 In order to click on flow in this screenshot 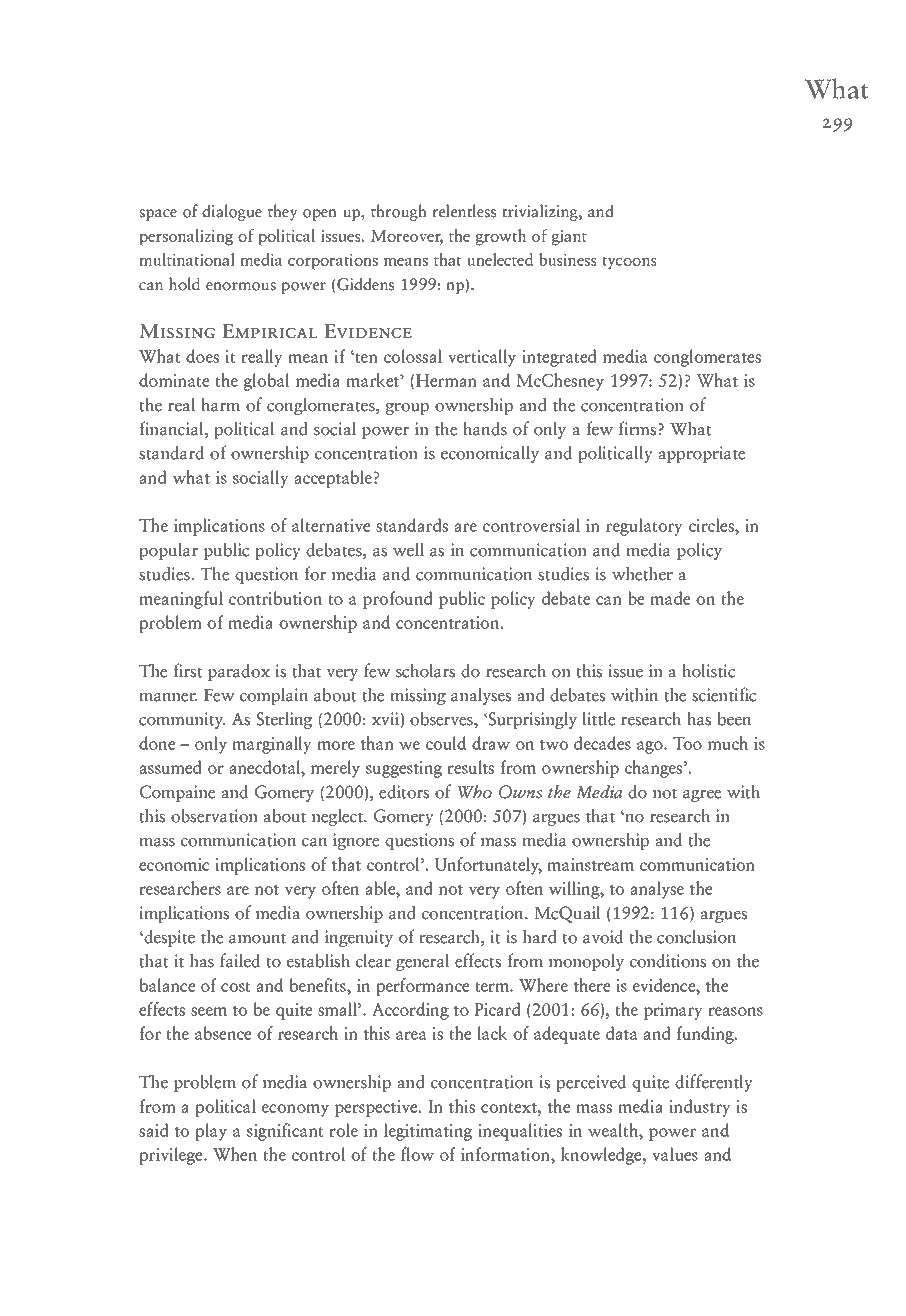, I will do `click(417, 1154)`.
